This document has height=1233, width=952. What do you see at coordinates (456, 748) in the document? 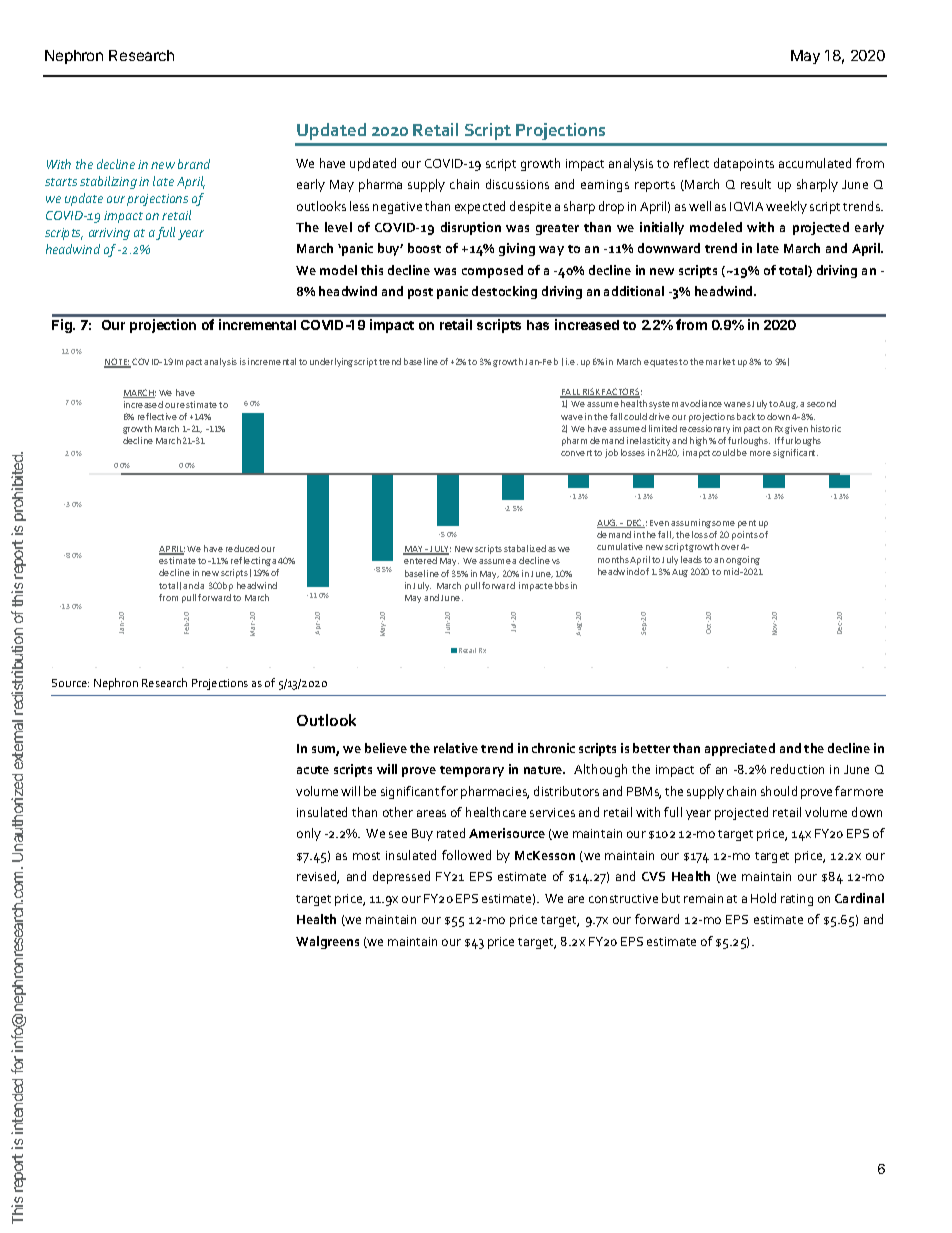
I see `relative` at bounding box center [456, 748].
